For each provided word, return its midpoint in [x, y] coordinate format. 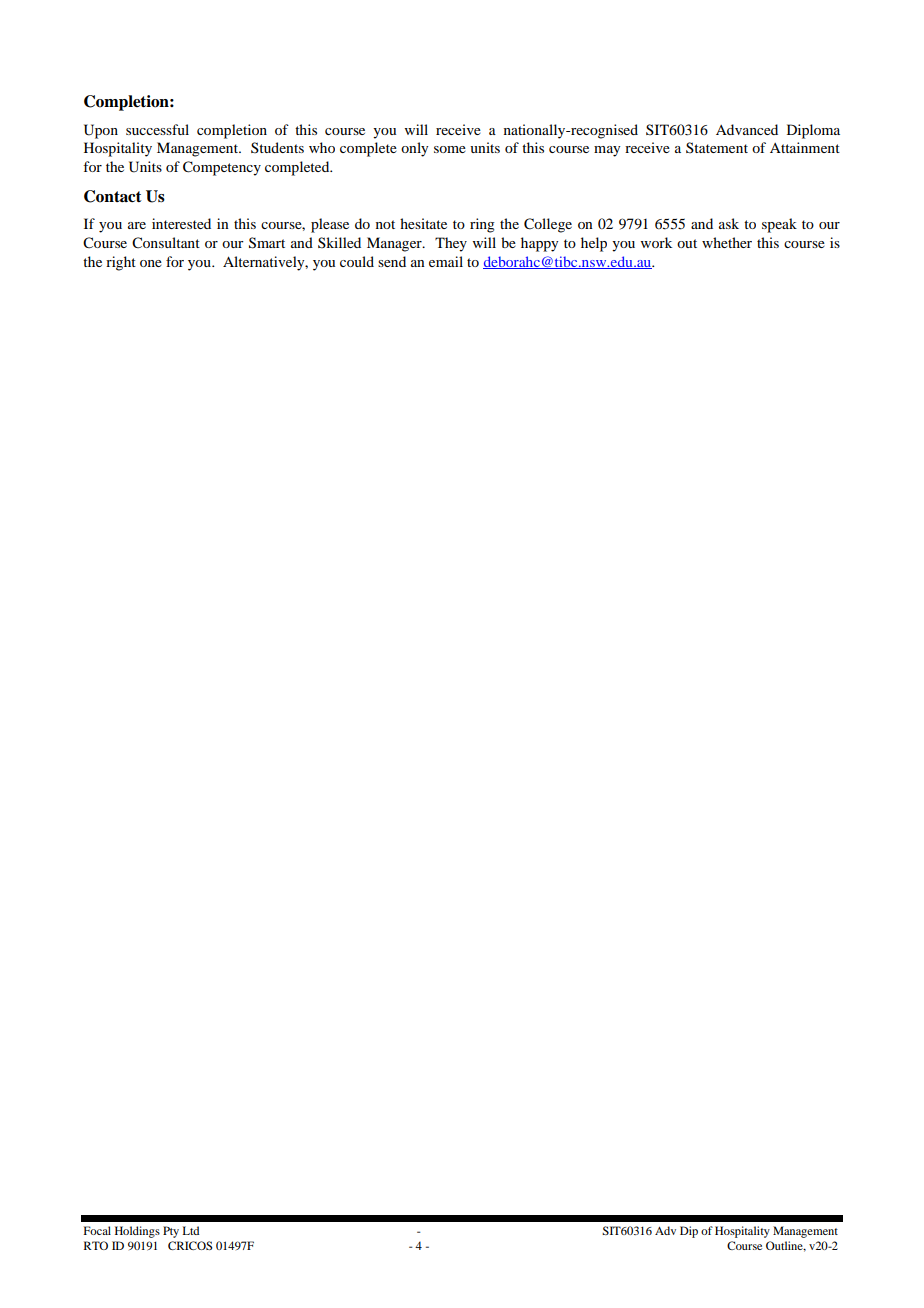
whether [727, 242]
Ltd [191, 1230]
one [151, 263]
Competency [222, 168]
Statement [717, 147]
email [446, 261]
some [450, 149]
